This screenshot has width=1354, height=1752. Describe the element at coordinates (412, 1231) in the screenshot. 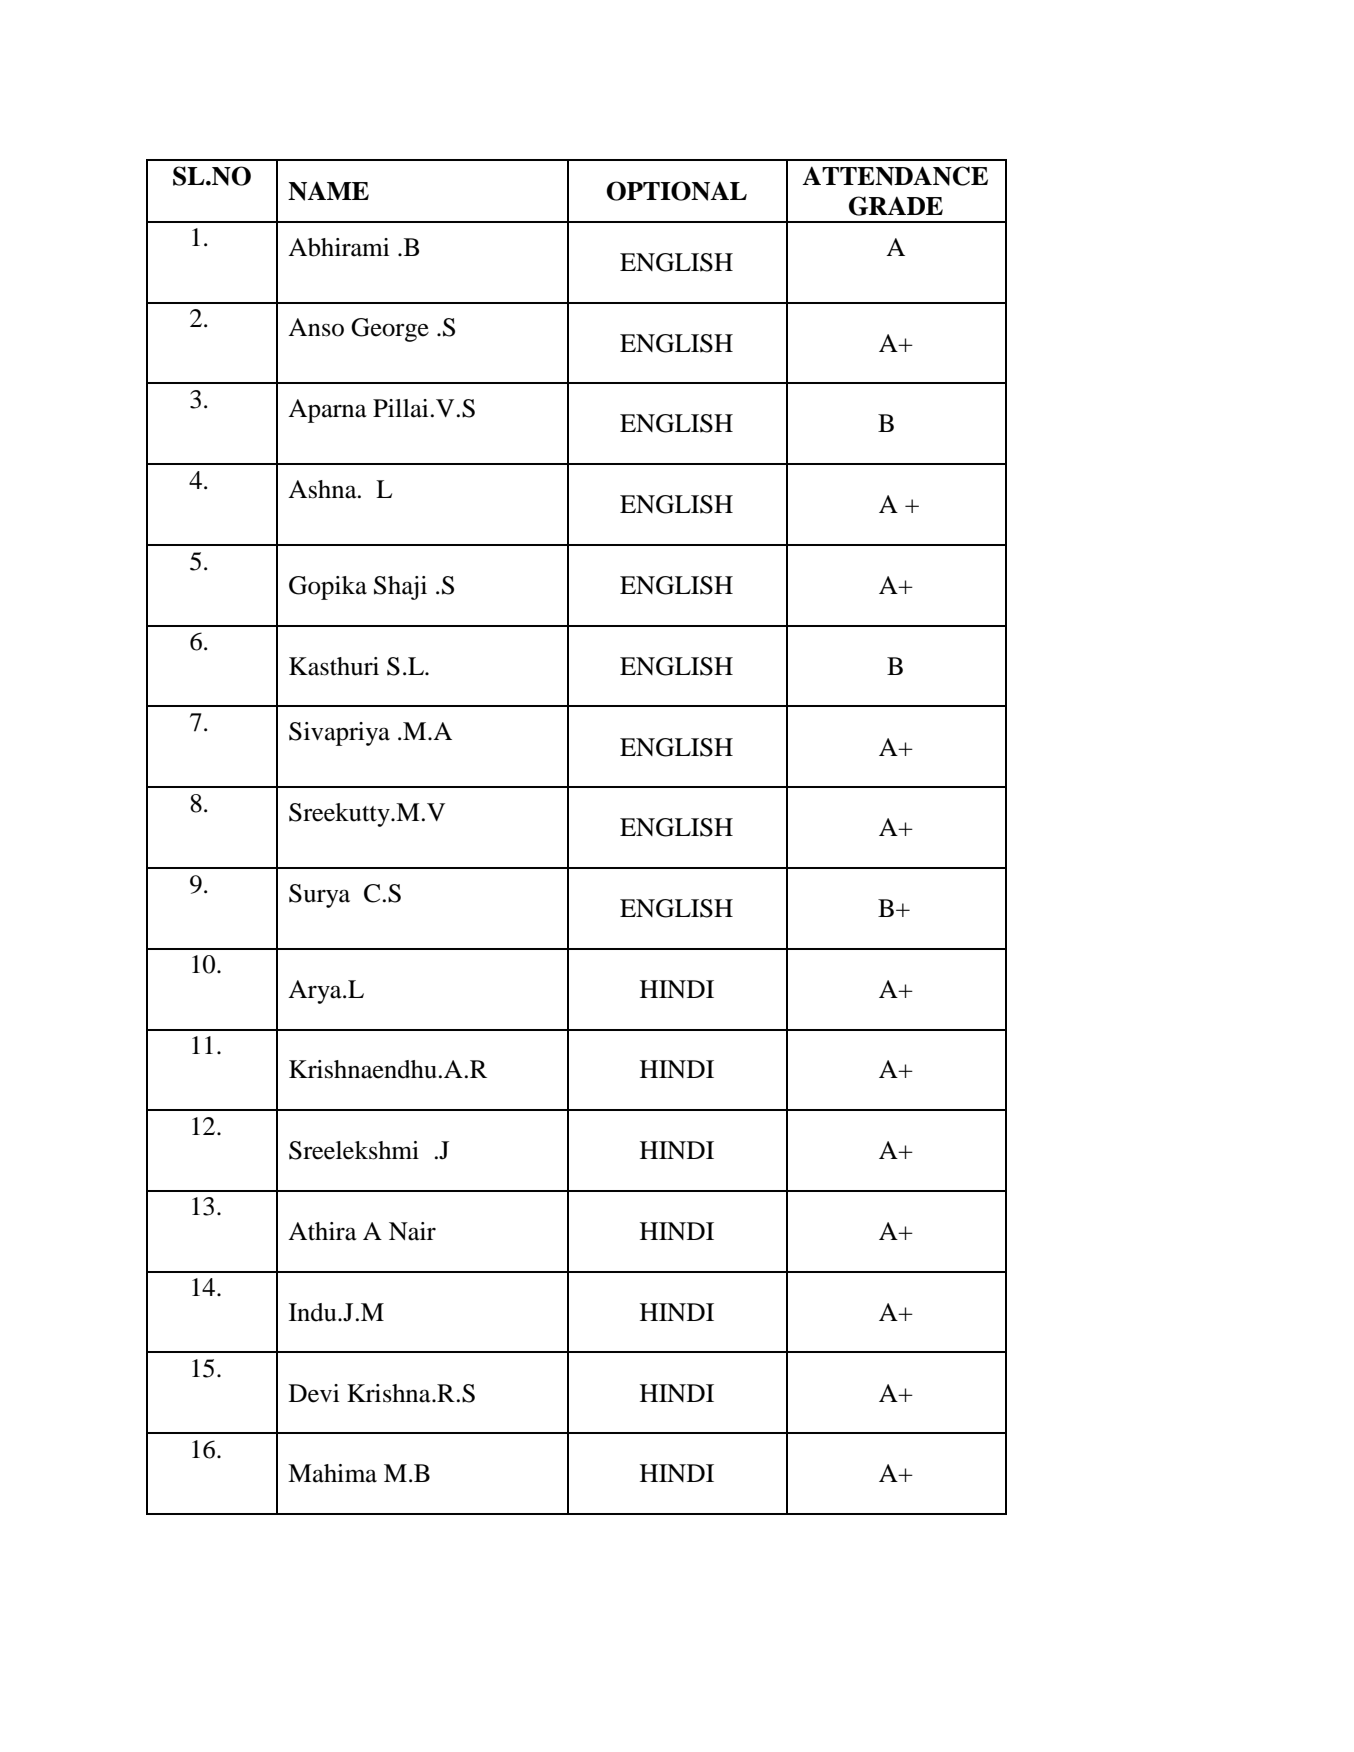

I see `Nair` at that location.
